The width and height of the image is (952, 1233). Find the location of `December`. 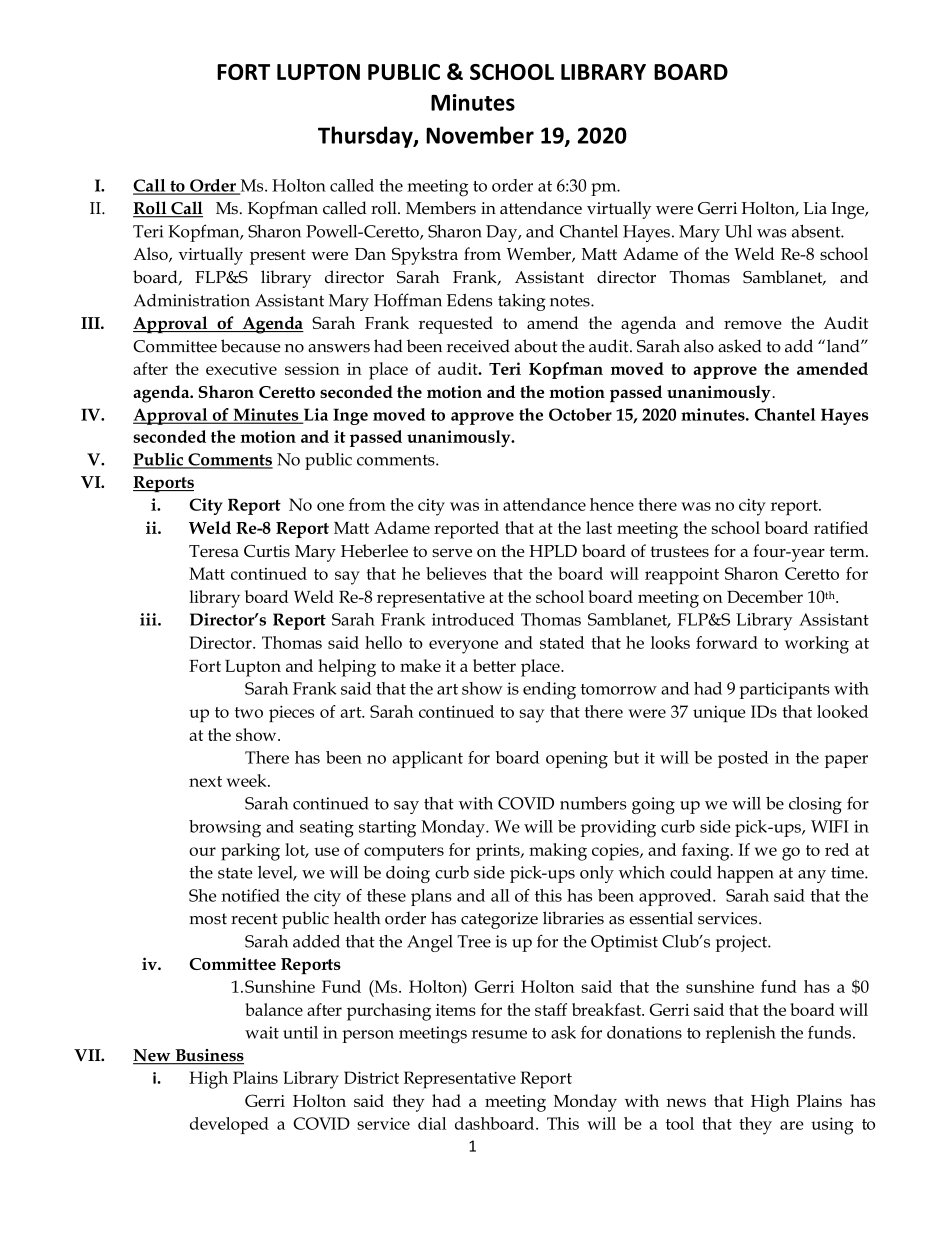

December is located at coordinates (765, 596).
